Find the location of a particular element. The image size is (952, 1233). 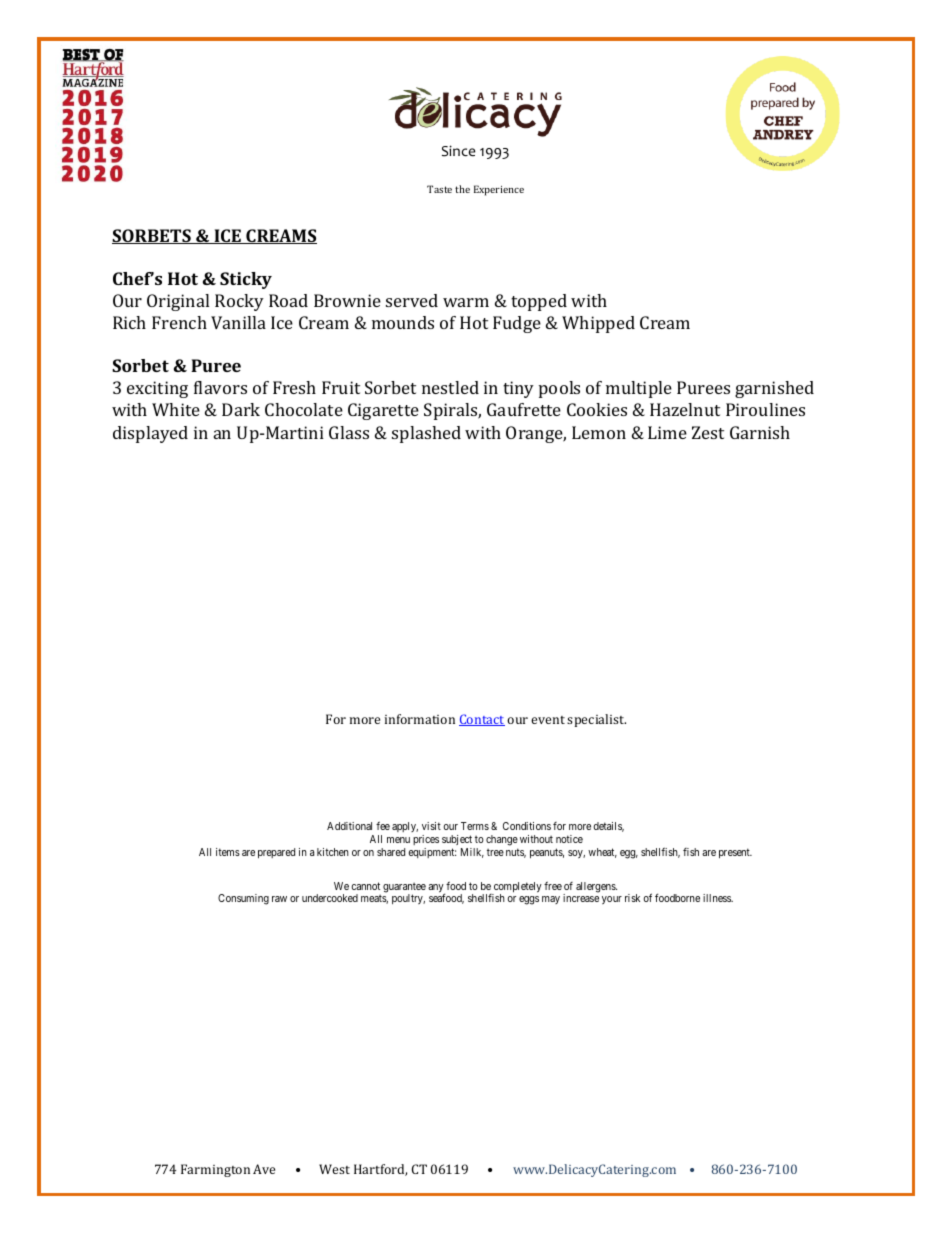

specialist is located at coordinates (596, 720).
